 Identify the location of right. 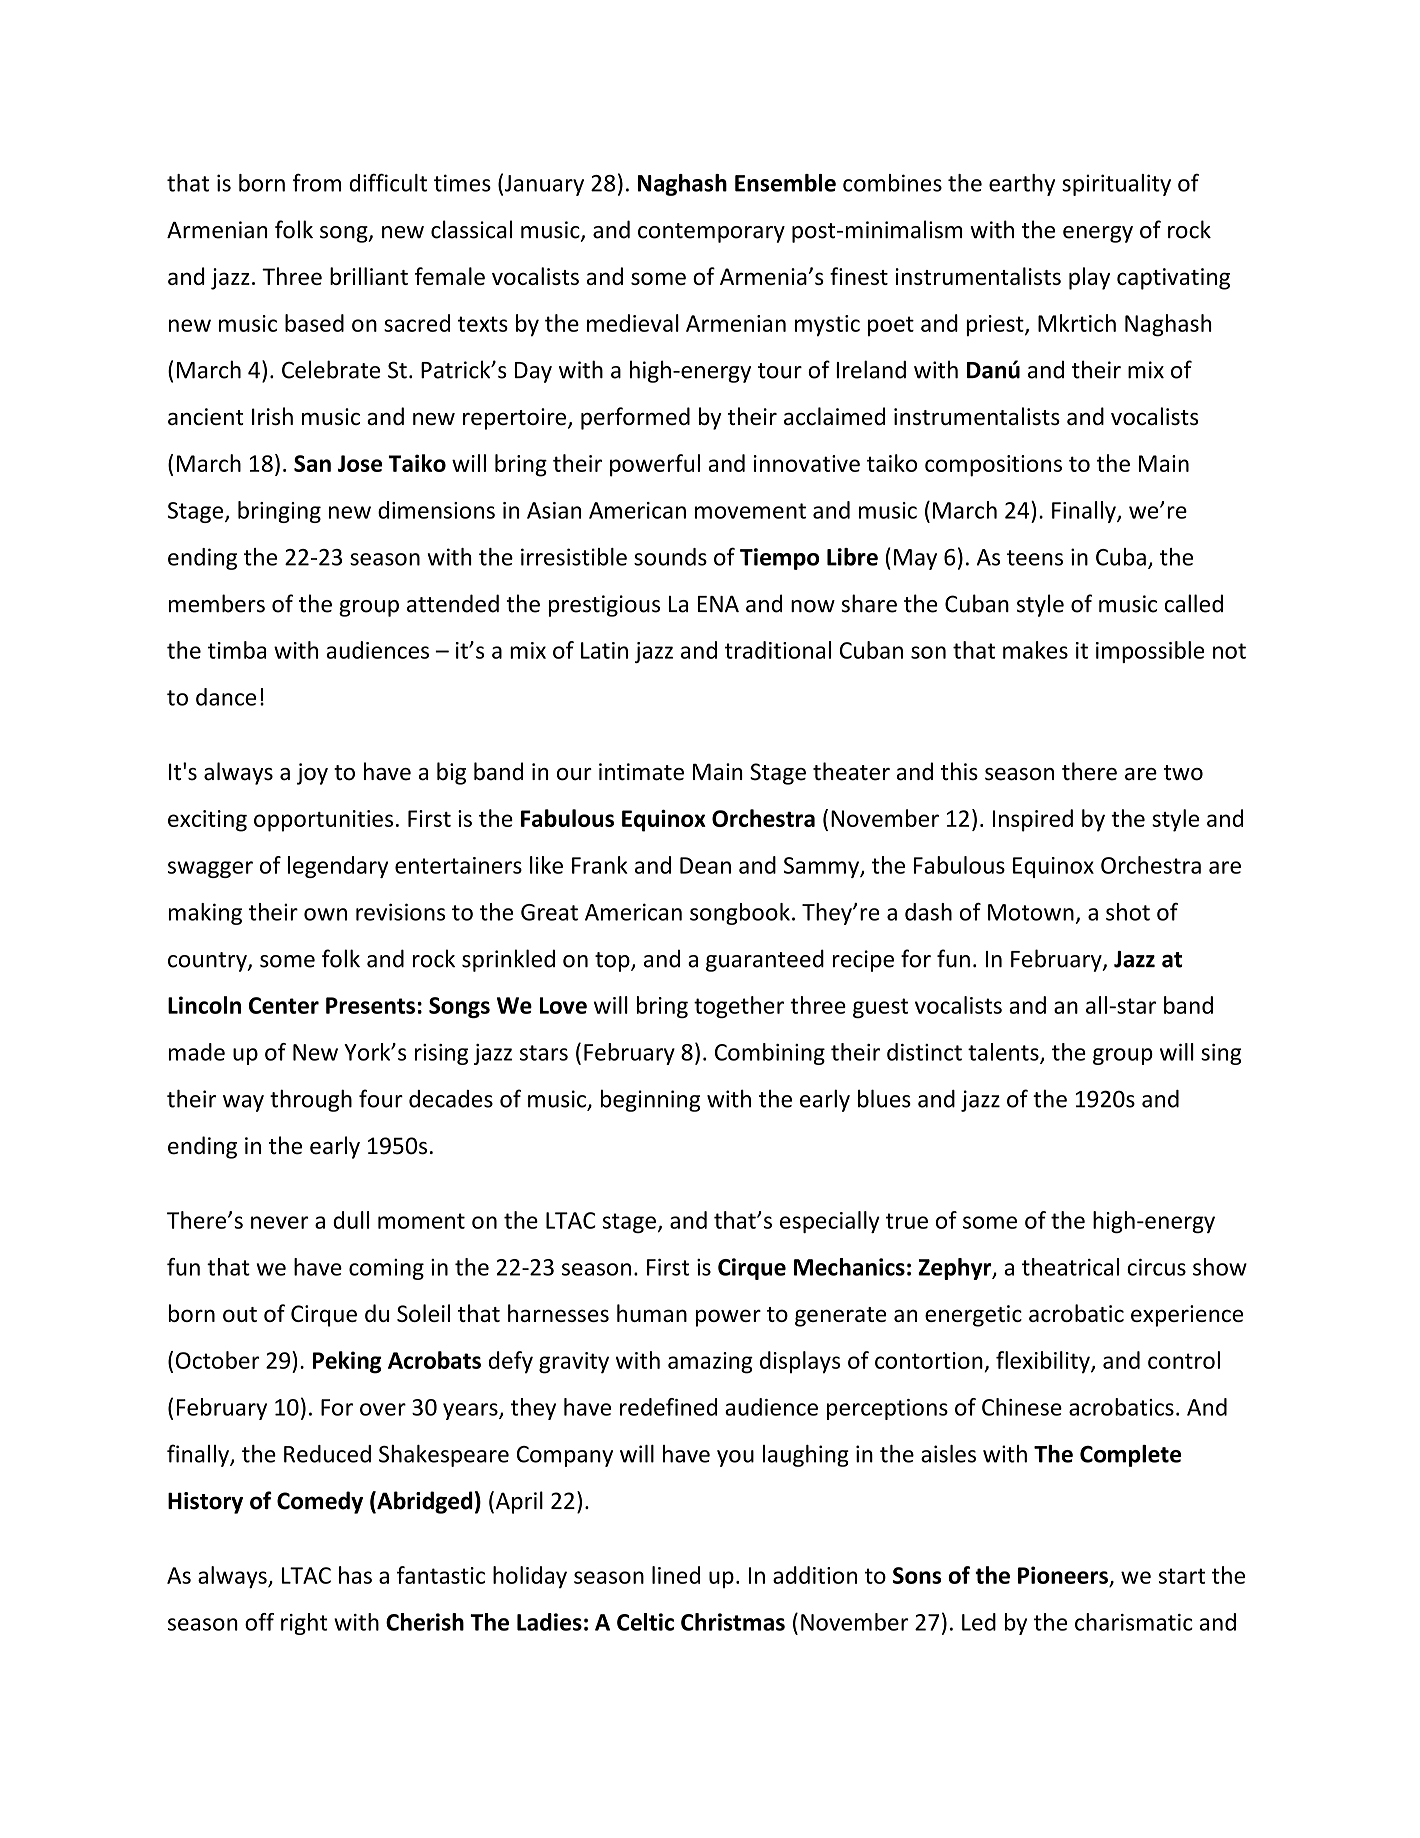
(304, 1624).
